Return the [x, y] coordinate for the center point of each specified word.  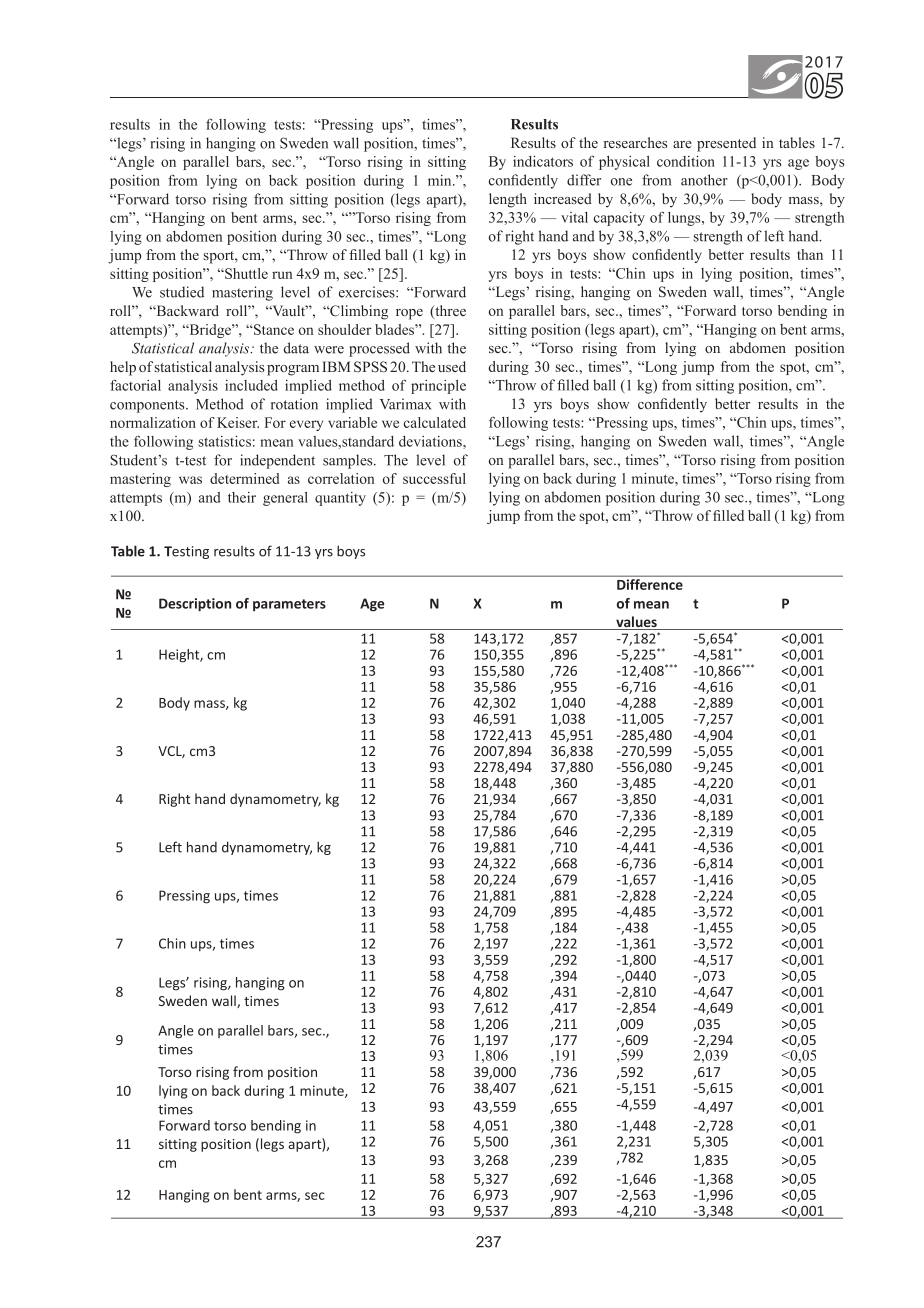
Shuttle [245, 273]
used [452, 366]
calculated [435, 422]
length [508, 200]
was [190, 480]
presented [726, 144]
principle [438, 387]
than [810, 254]
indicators [543, 161]
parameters [289, 605]
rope [409, 314]
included [251, 385]
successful [434, 478]
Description [195, 605]
